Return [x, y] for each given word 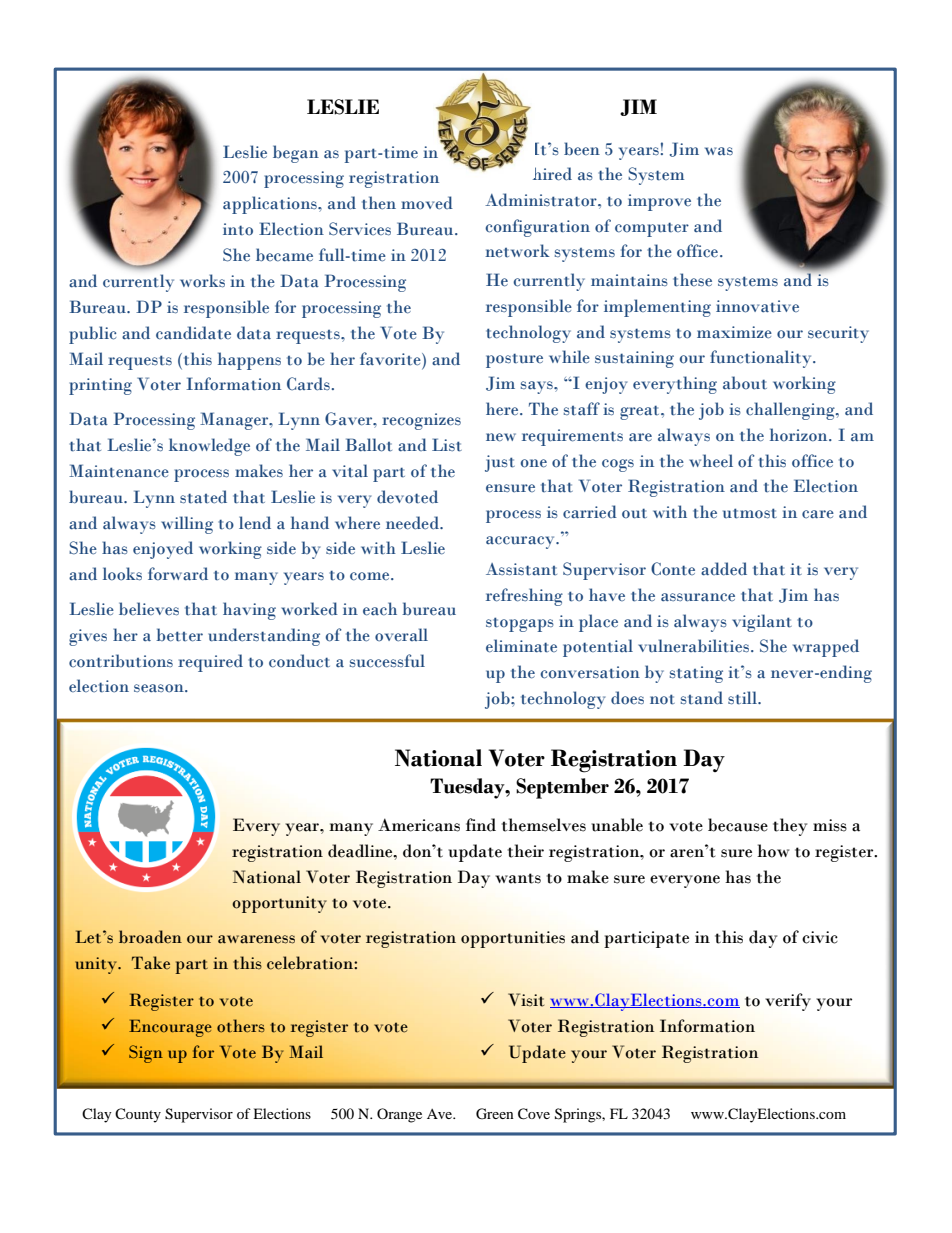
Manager [235, 421]
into [238, 229]
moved [427, 203]
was [719, 151]
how [773, 851]
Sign [146, 1054]
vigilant [762, 623]
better [179, 635]
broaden [150, 937]
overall [401, 635]
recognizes [421, 421]
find [481, 825]
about [745, 383]
